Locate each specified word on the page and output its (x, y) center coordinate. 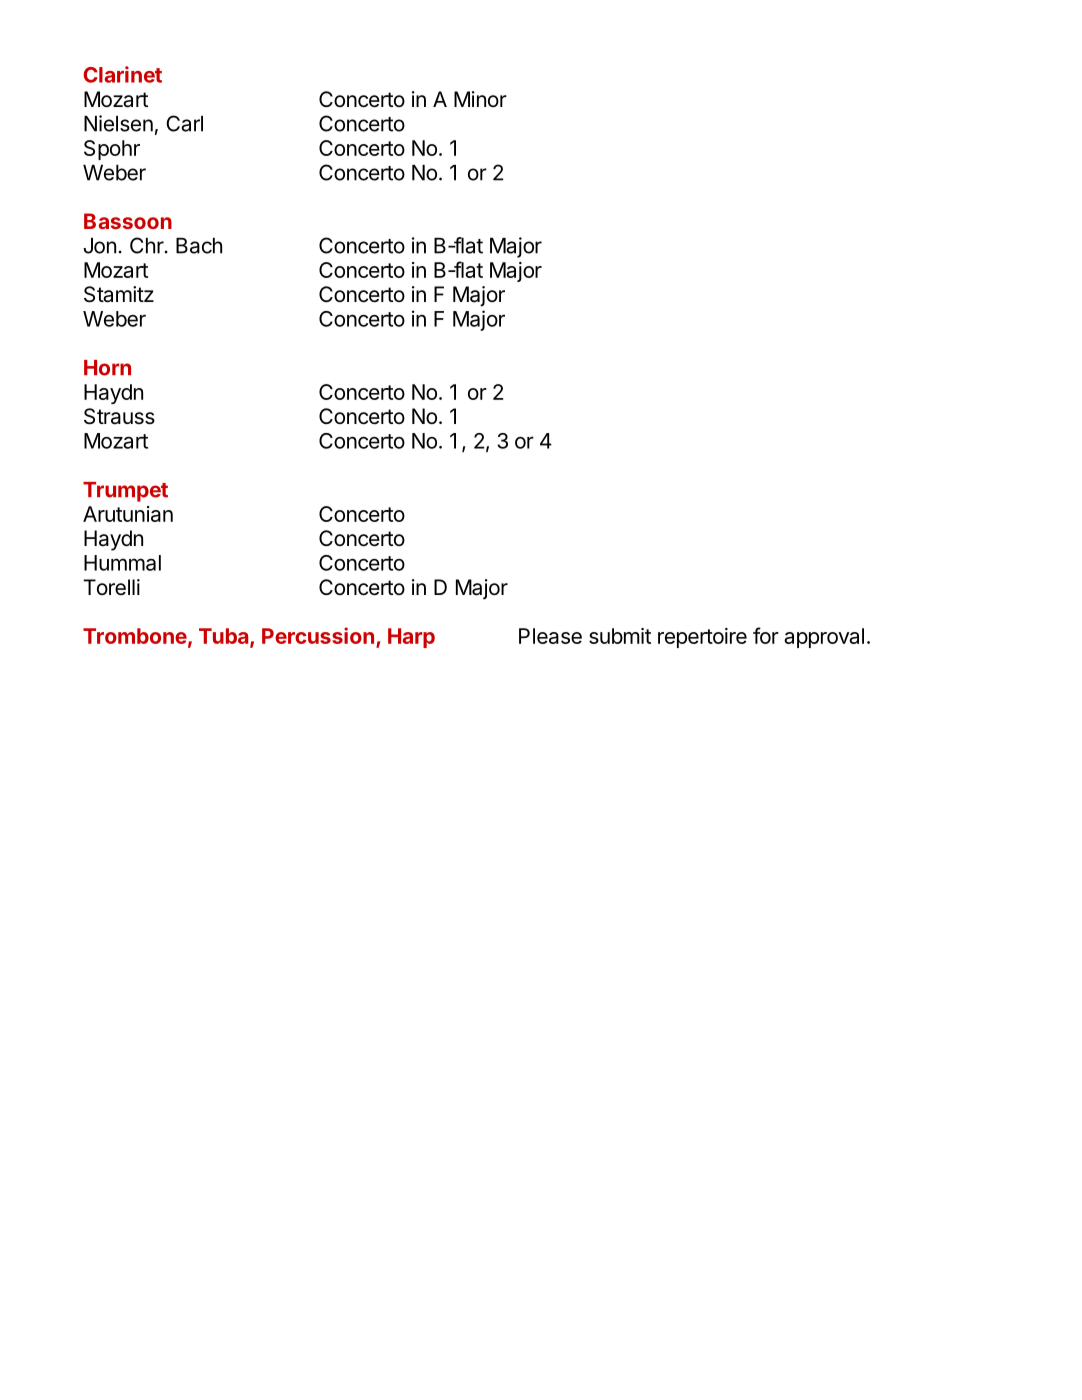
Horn (107, 368)
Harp (411, 638)
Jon (99, 246)
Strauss (119, 416)
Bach (199, 246)
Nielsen (118, 123)
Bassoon (128, 221)
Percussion (318, 635)
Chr (148, 245)
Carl (184, 123)
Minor (480, 99)
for (766, 635)
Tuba (225, 637)
